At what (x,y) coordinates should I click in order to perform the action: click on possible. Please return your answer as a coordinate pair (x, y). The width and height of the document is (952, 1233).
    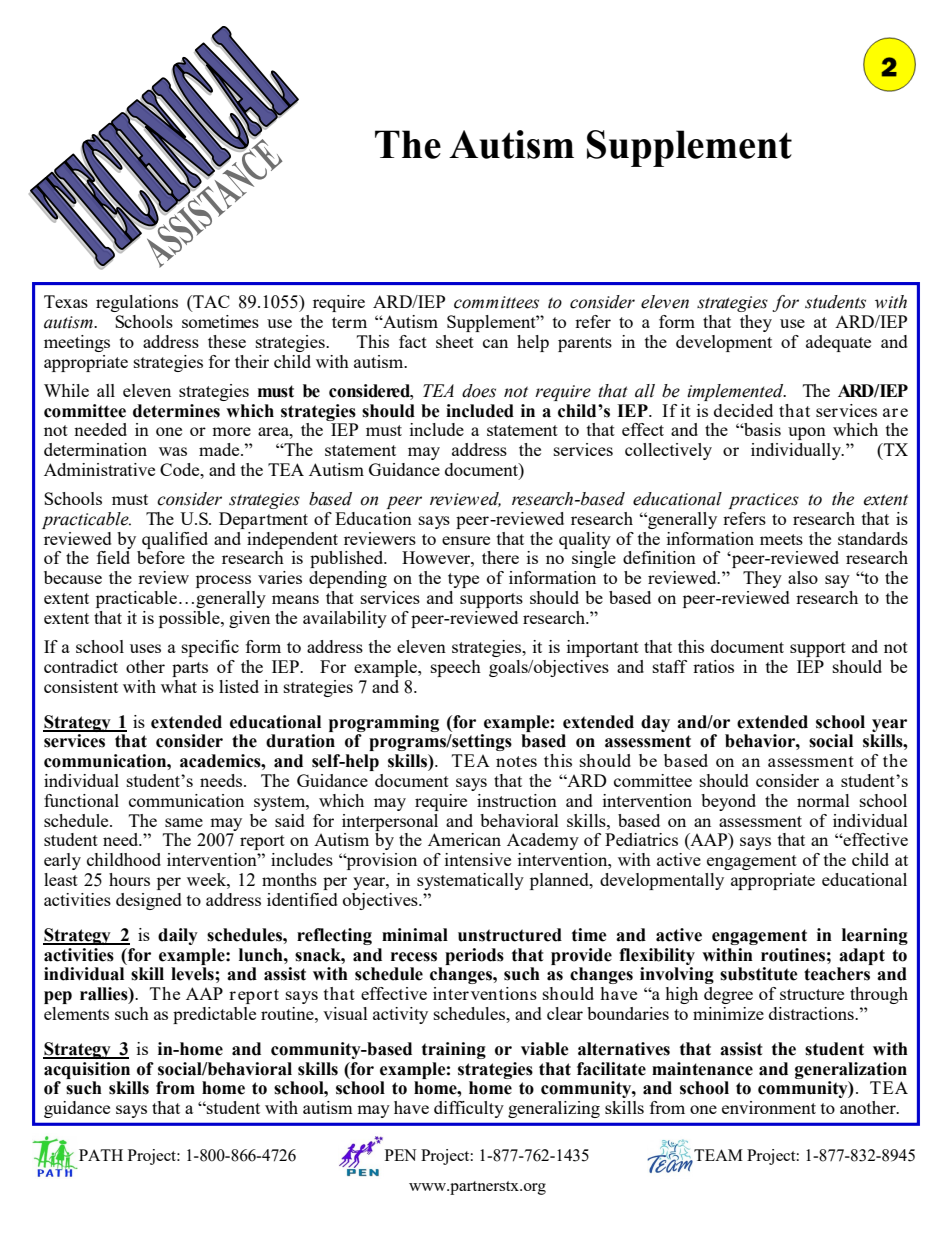
    Looking at the image, I should click on (190, 619).
